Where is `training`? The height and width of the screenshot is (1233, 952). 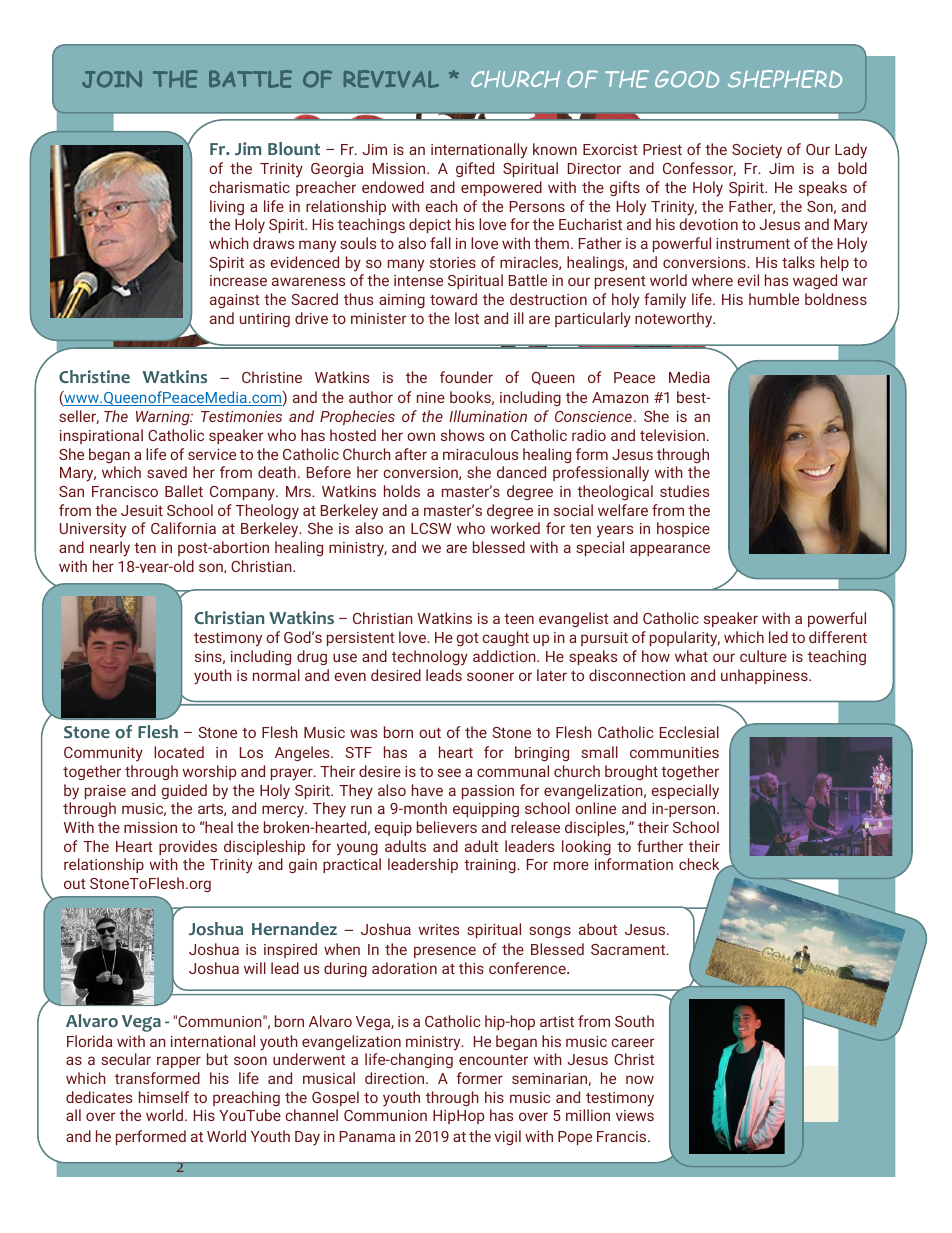
training is located at coordinates (491, 866).
